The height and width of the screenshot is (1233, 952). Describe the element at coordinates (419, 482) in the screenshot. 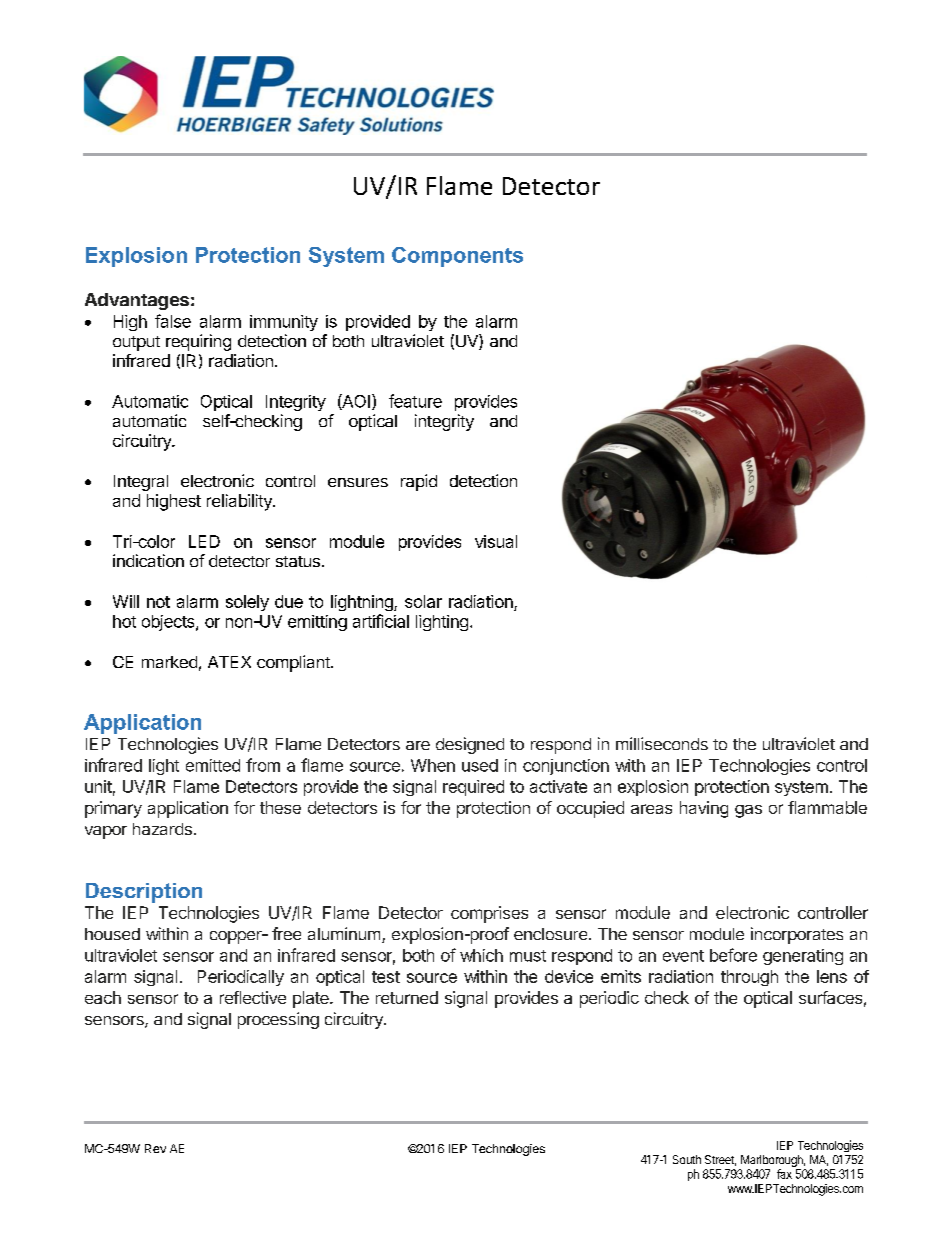

I see `rapid` at that location.
